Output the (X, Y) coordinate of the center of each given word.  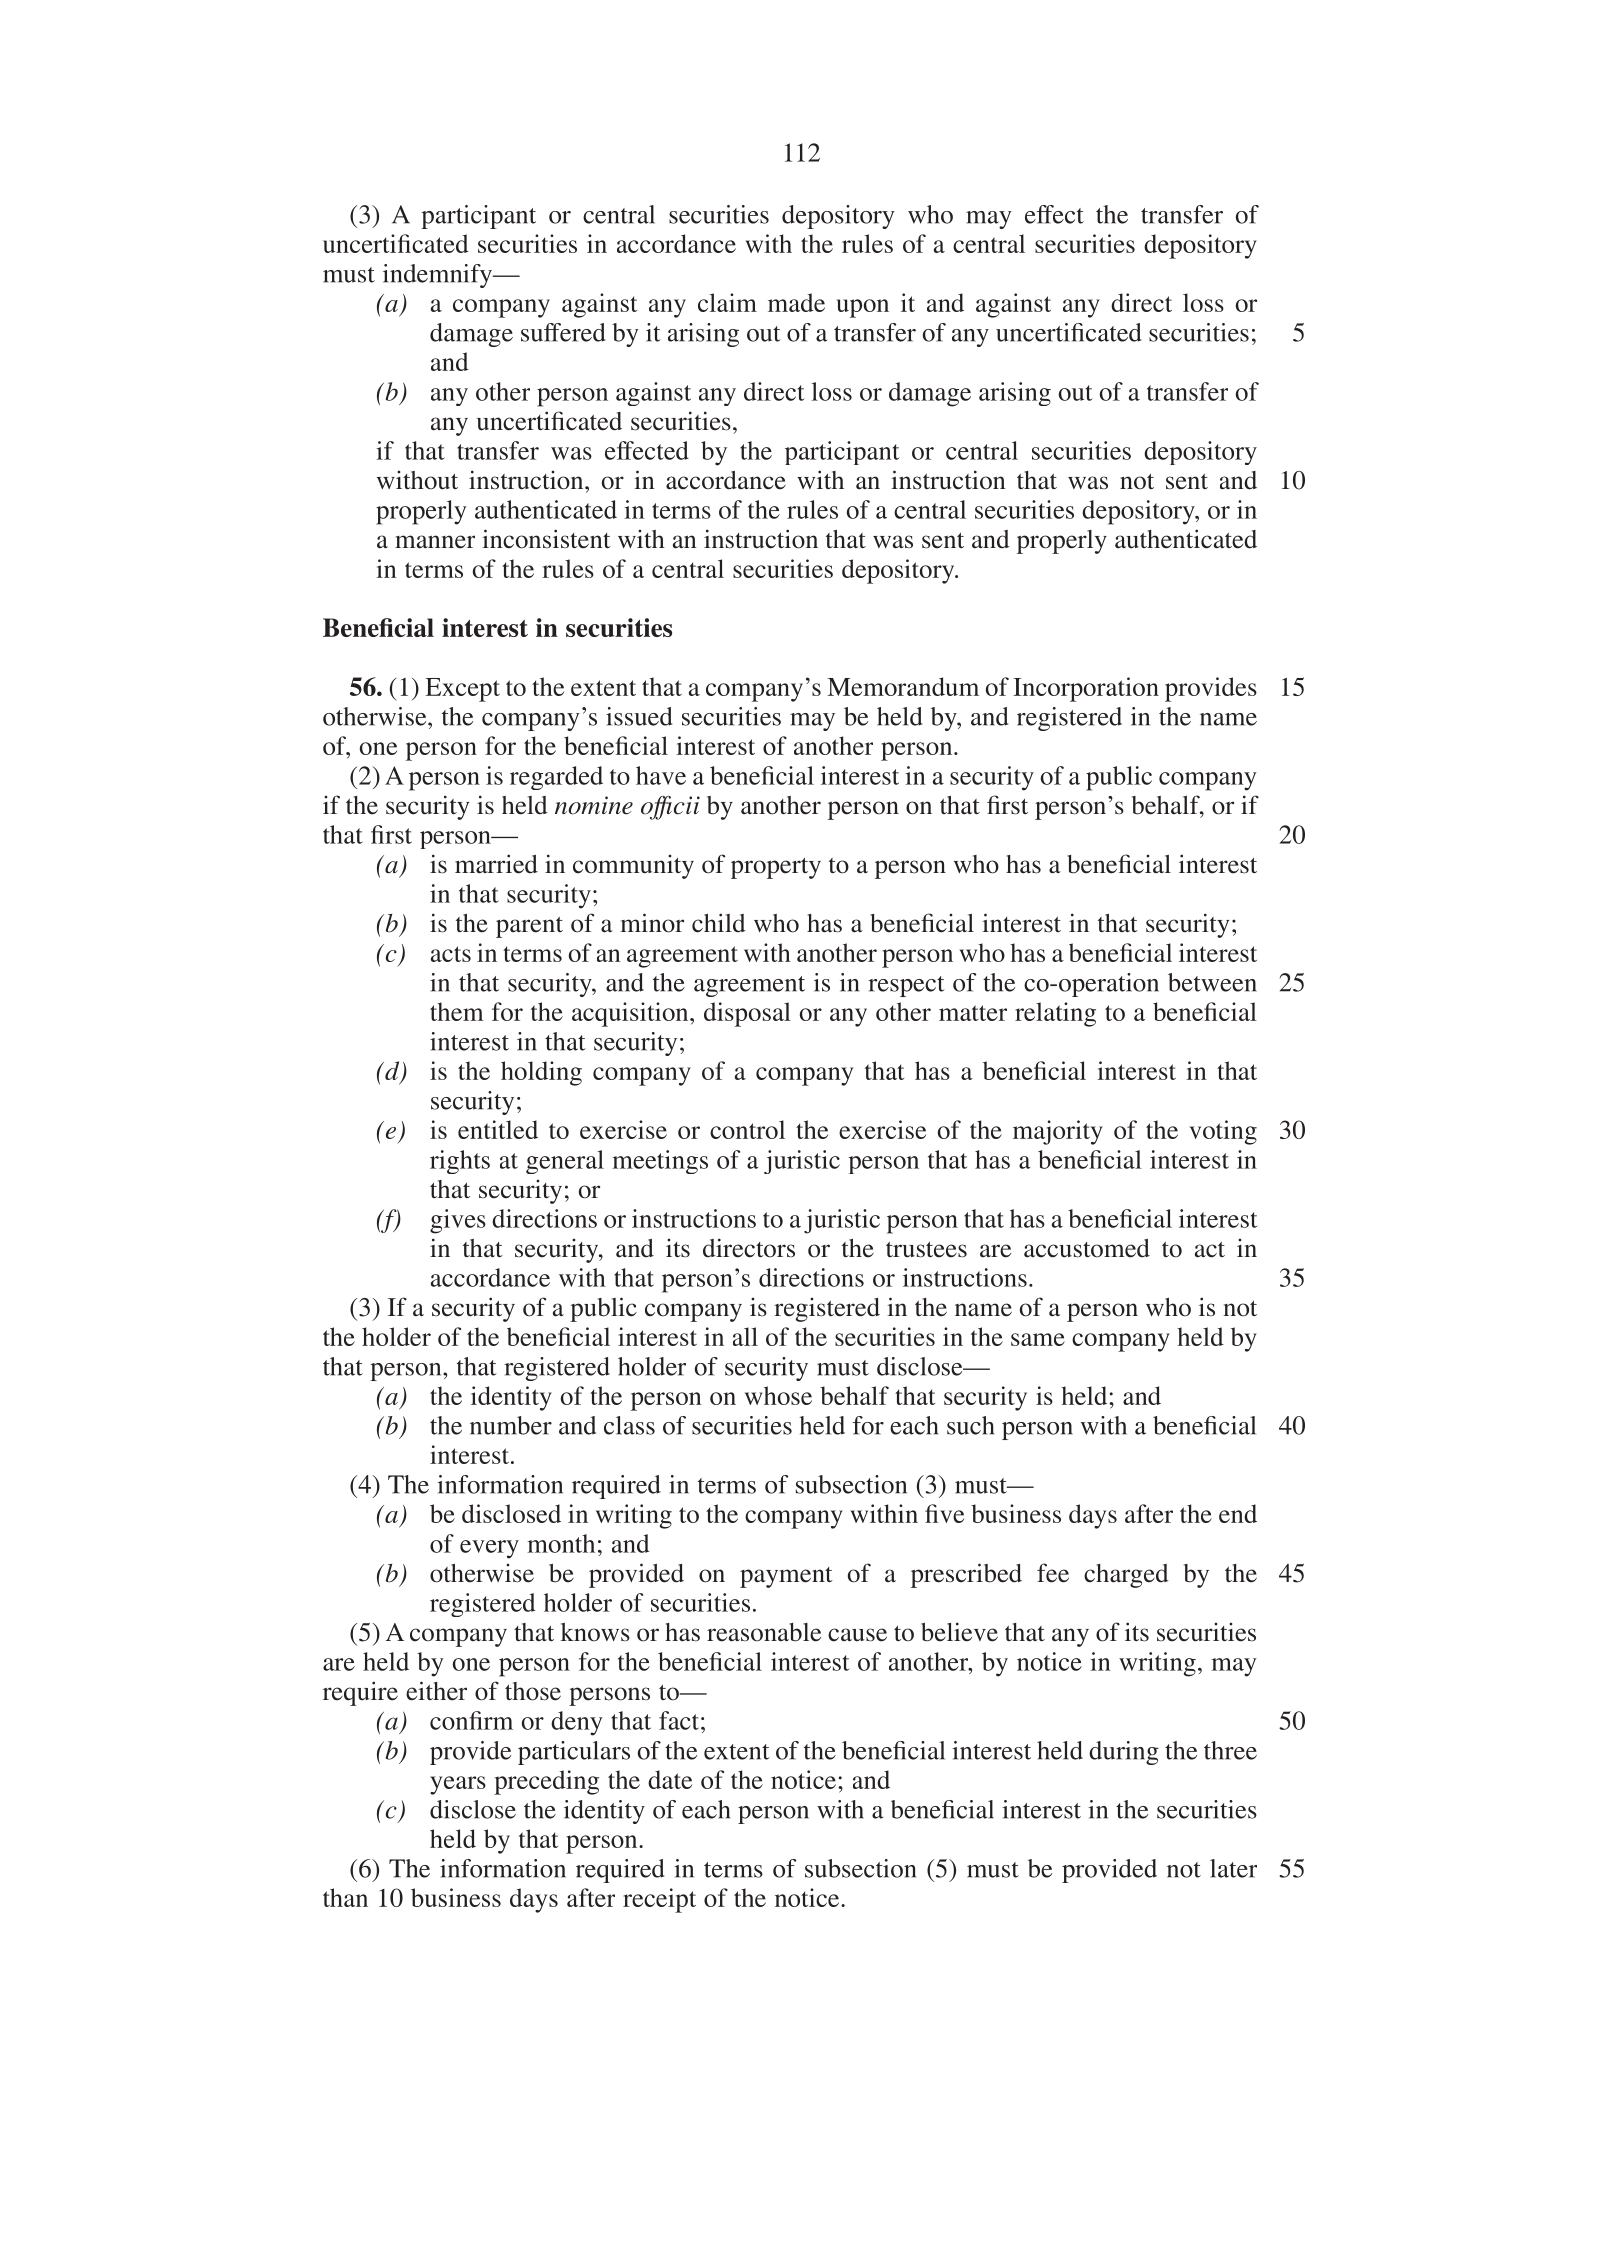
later (1233, 1868)
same (1038, 1339)
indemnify (439, 276)
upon (862, 308)
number (511, 1425)
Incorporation (1086, 689)
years (458, 1785)
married (496, 864)
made (796, 302)
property (776, 868)
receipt (659, 1900)
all (745, 1336)
